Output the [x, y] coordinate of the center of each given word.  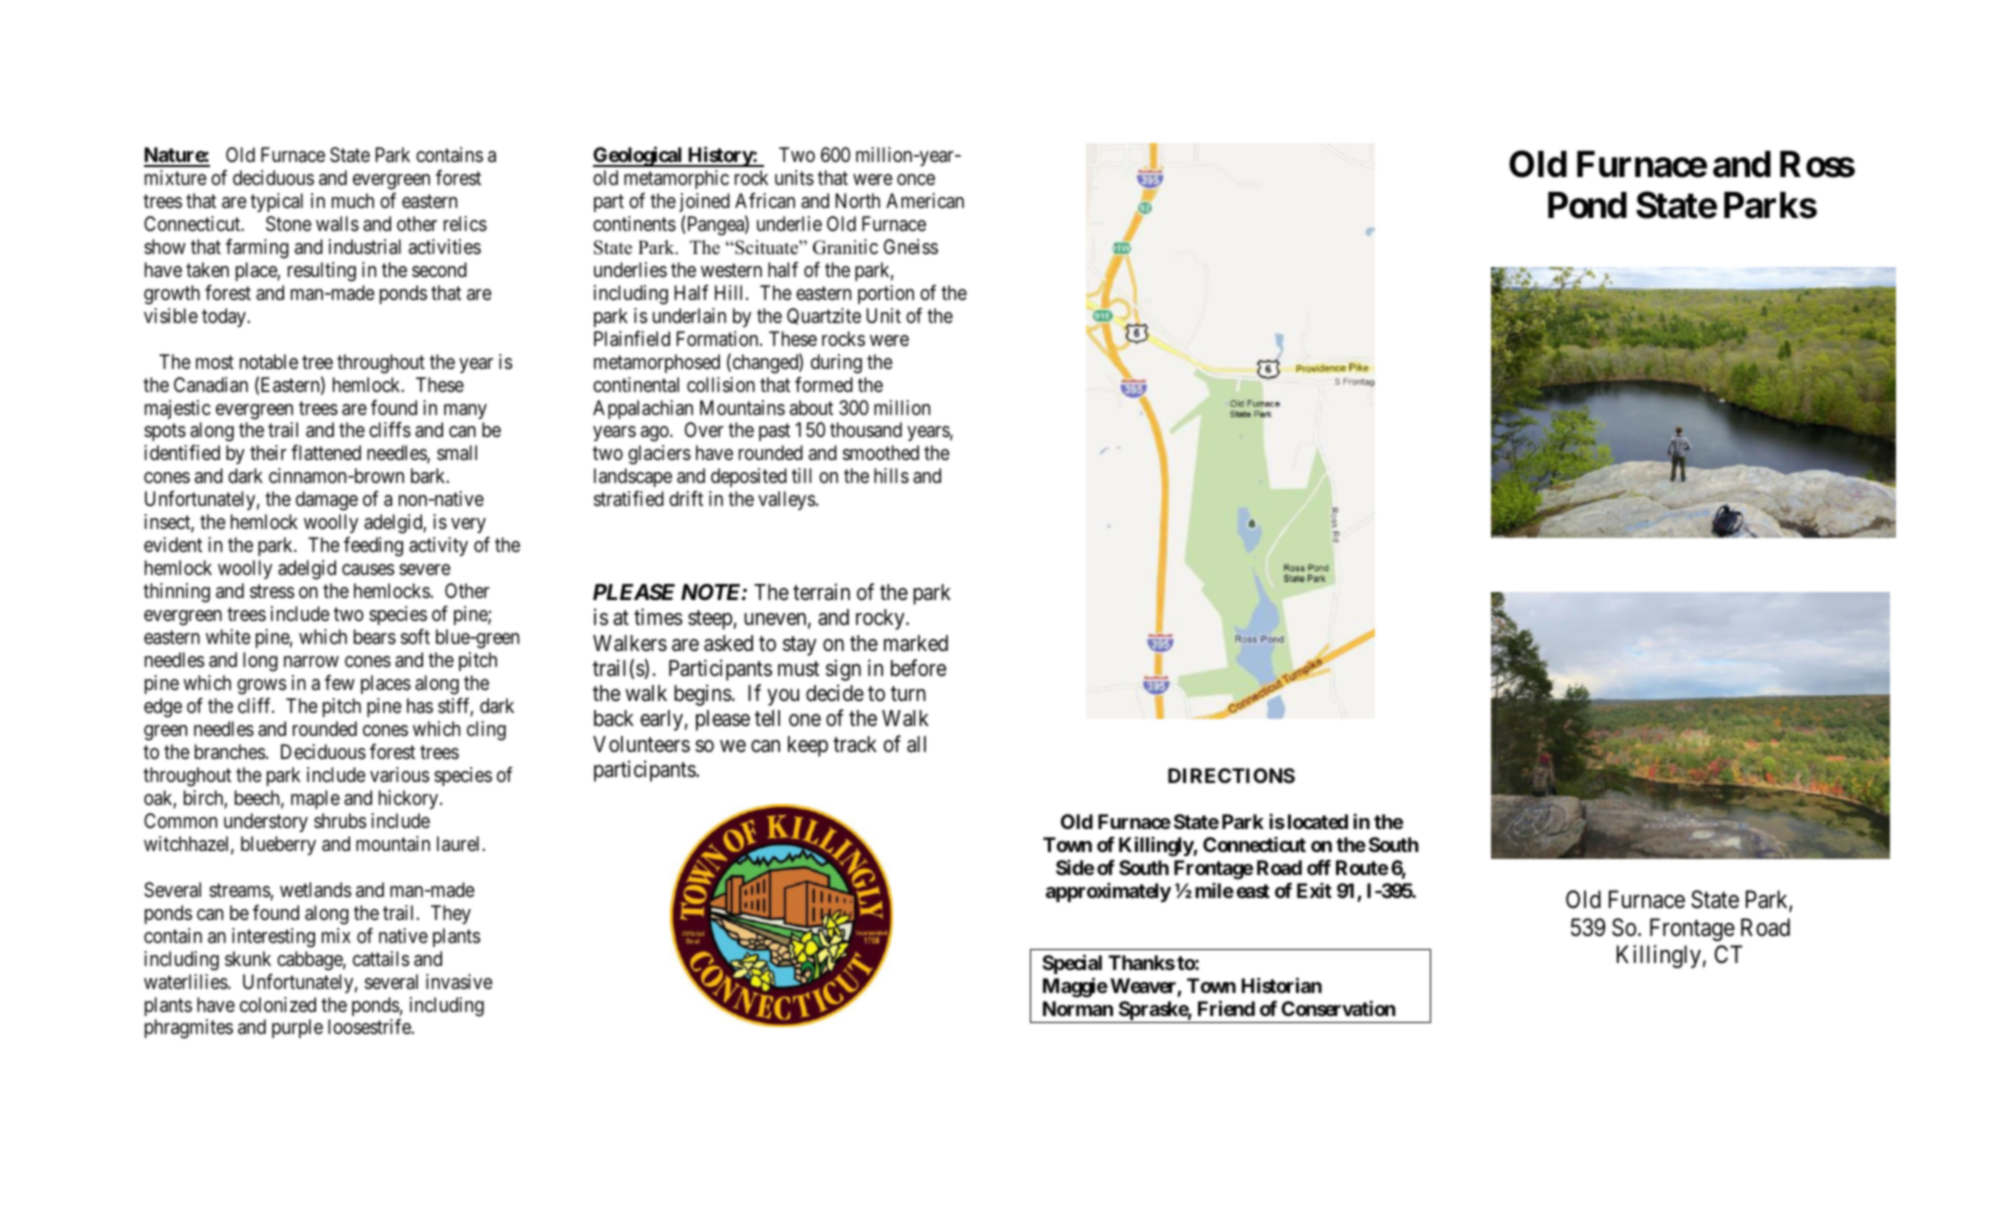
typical [276, 202]
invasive [459, 981]
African [765, 200]
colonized [278, 1004]
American [925, 200]
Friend [1226, 1008]
